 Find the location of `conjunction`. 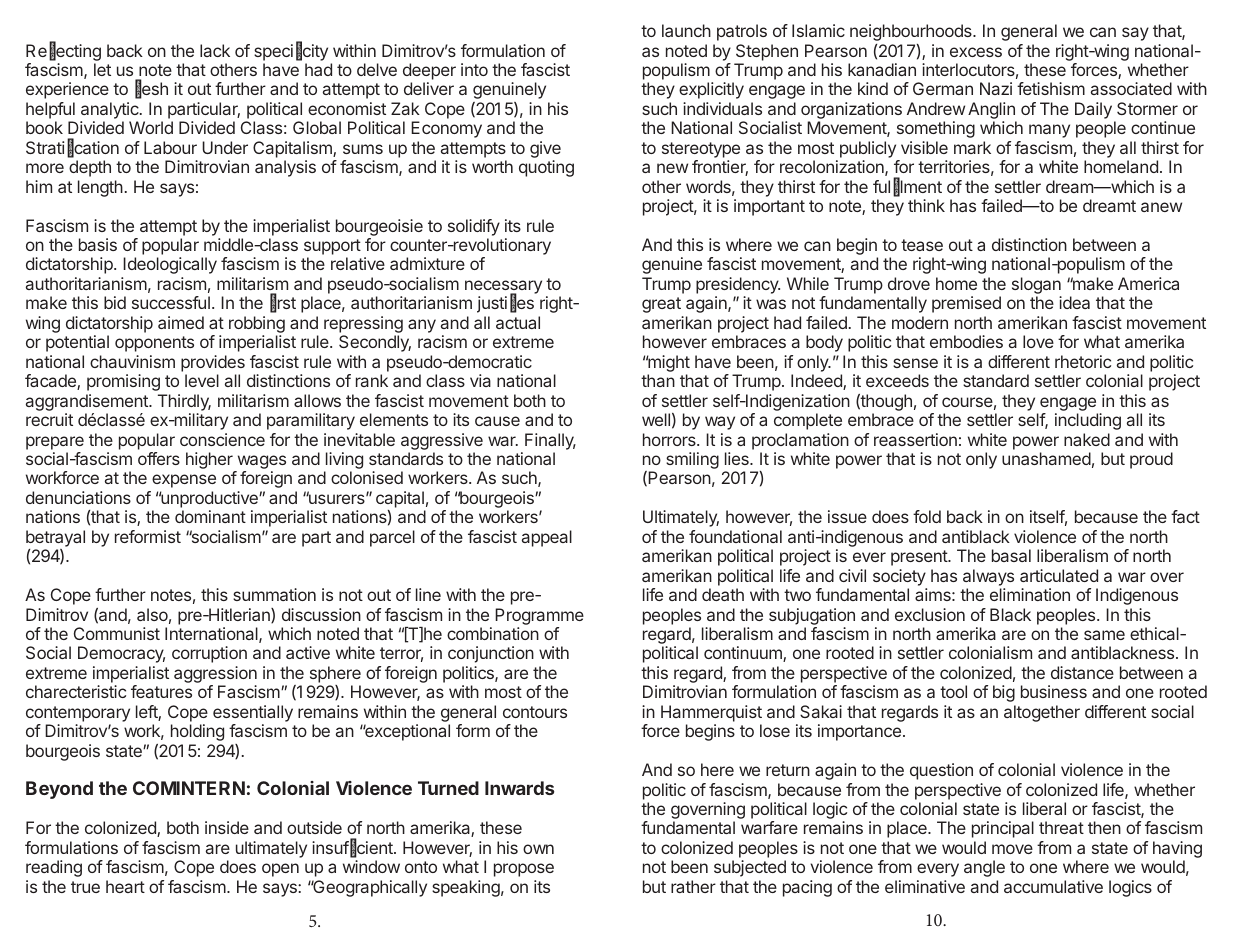

conjunction is located at coordinates (491, 654).
